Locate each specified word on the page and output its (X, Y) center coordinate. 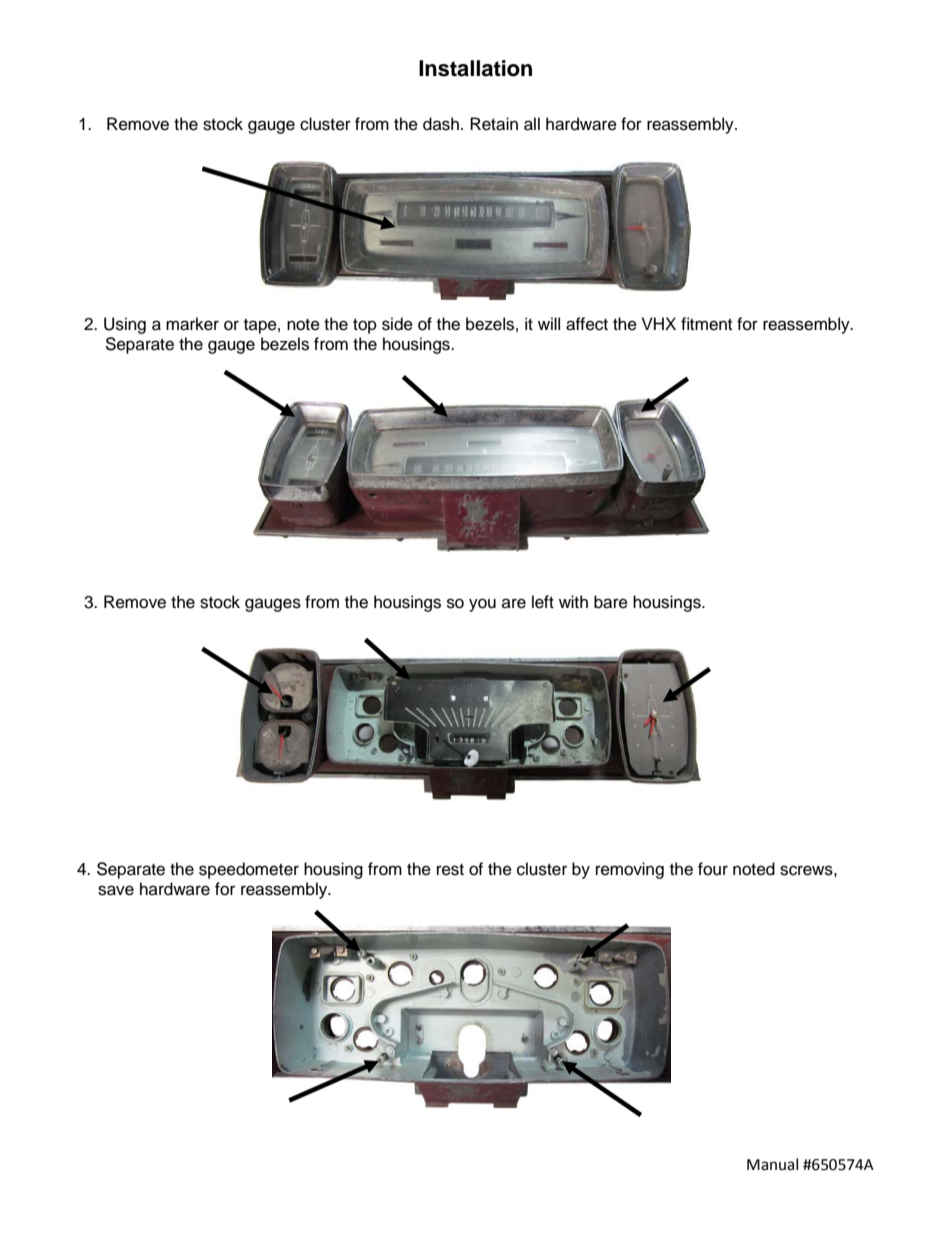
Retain (494, 124)
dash (441, 124)
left (543, 602)
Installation (475, 68)
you (482, 605)
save (116, 890)
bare (611, 602)
